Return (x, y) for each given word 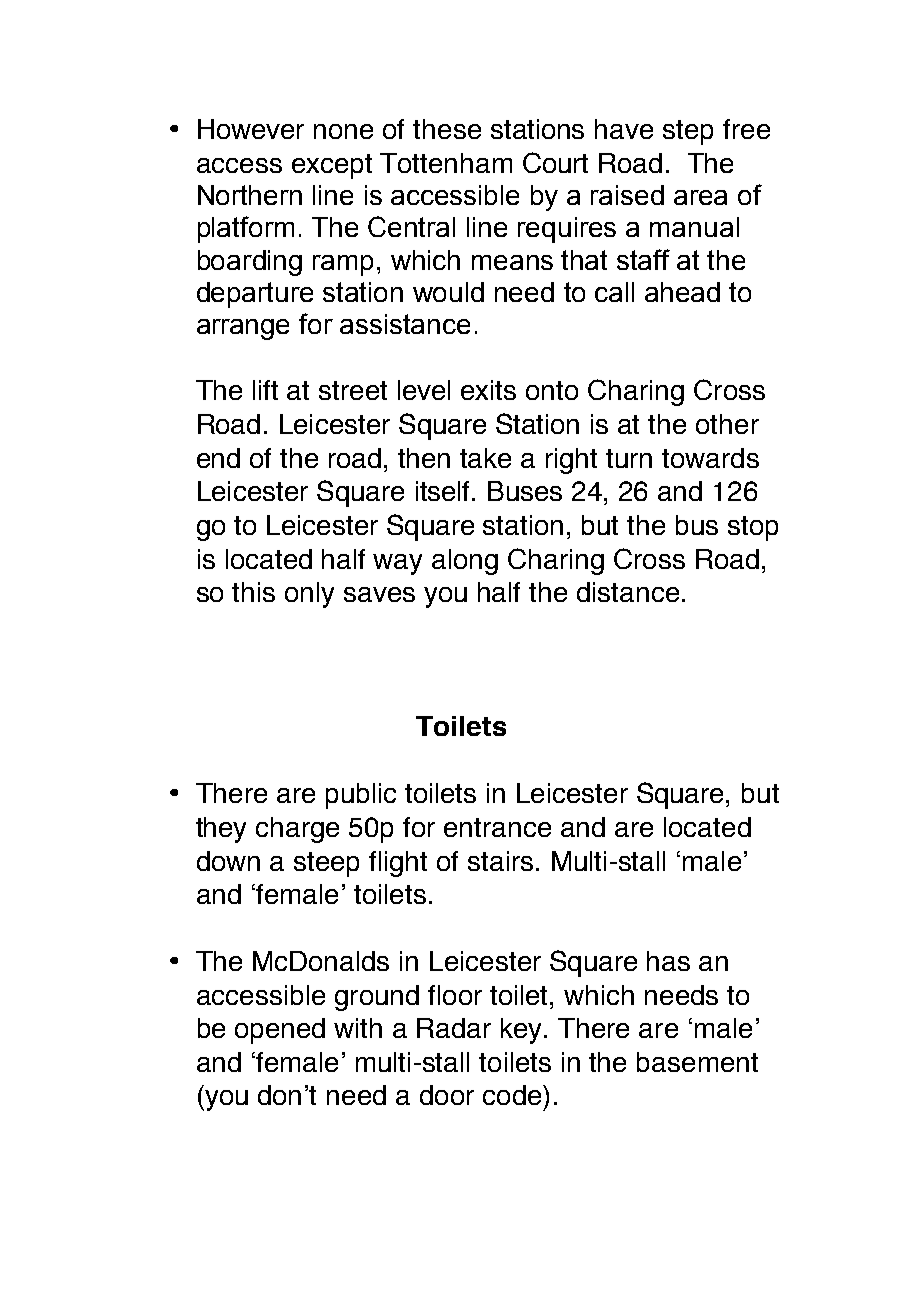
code (513, 1095)
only (309, 595)
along (465, 562)
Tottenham (446, 163)
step (688, 132)
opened (280, 1031)
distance (628, 592)
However (251, 129)
